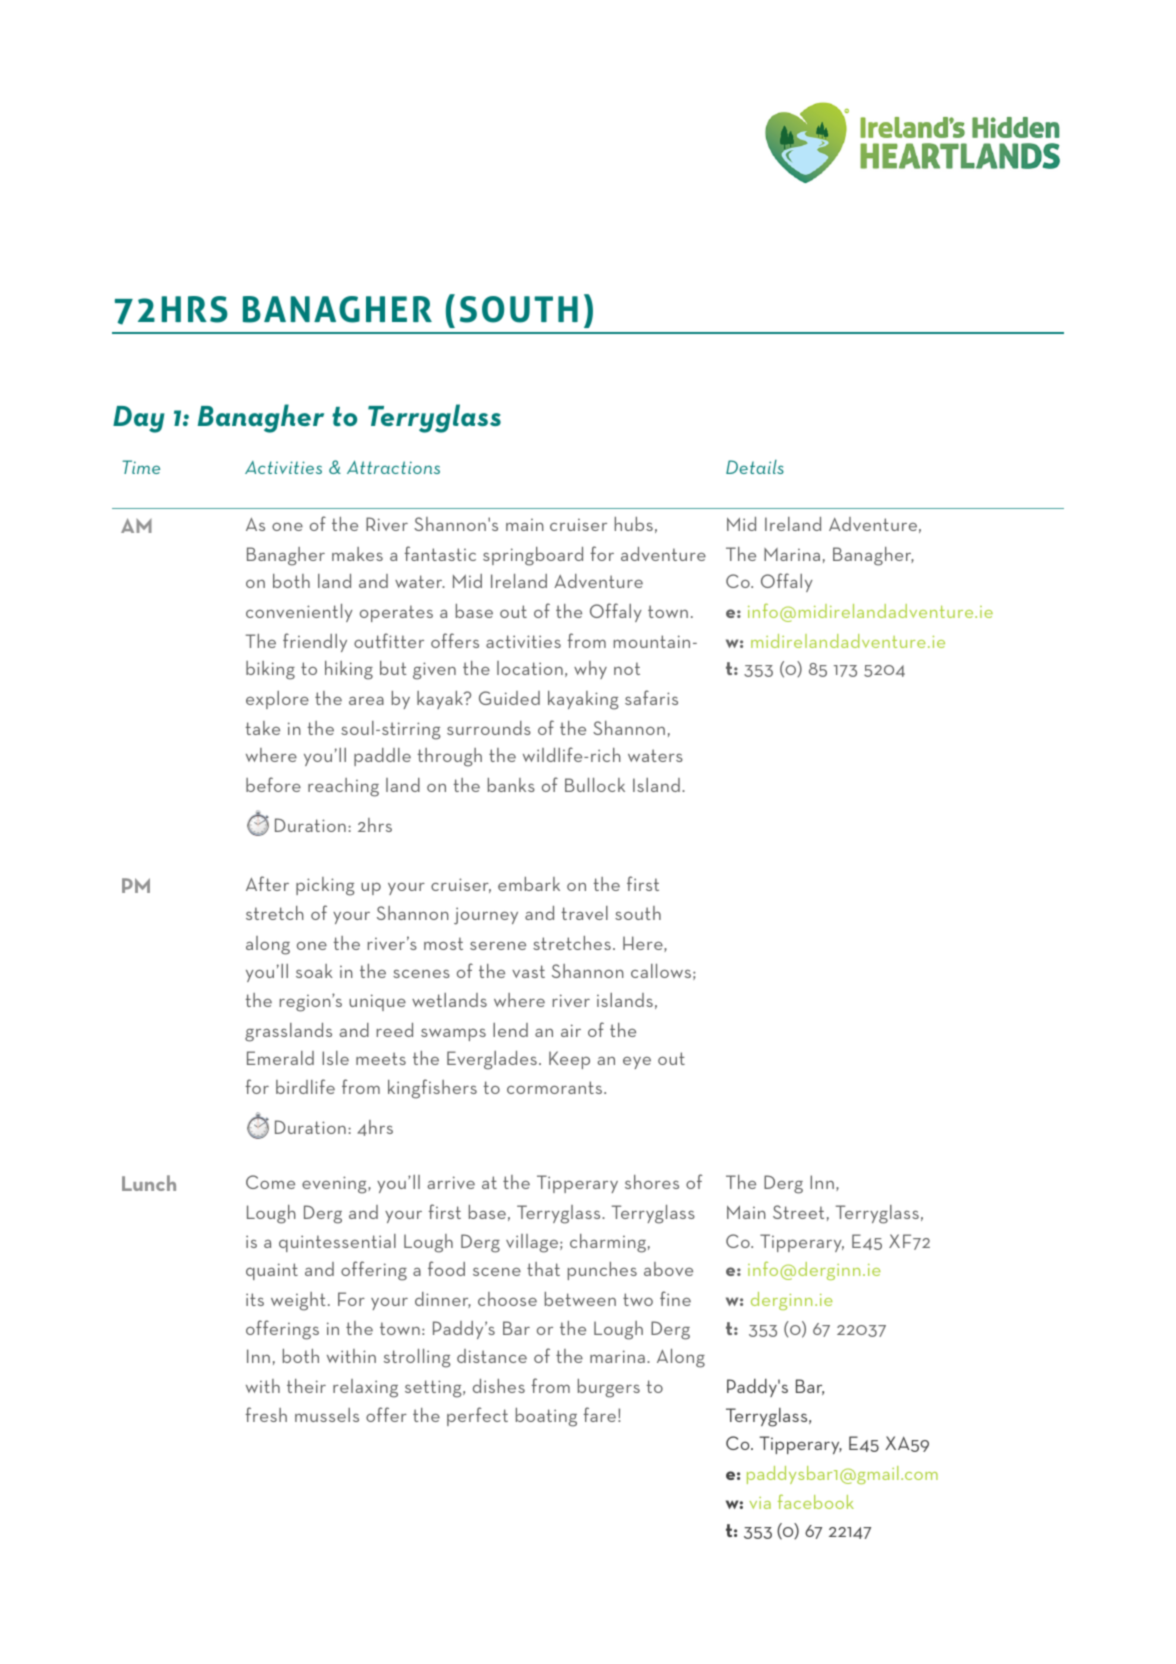  Describe the element at coordinates (492, 1060) in the screenshot. I see `Everglades` at that location.
